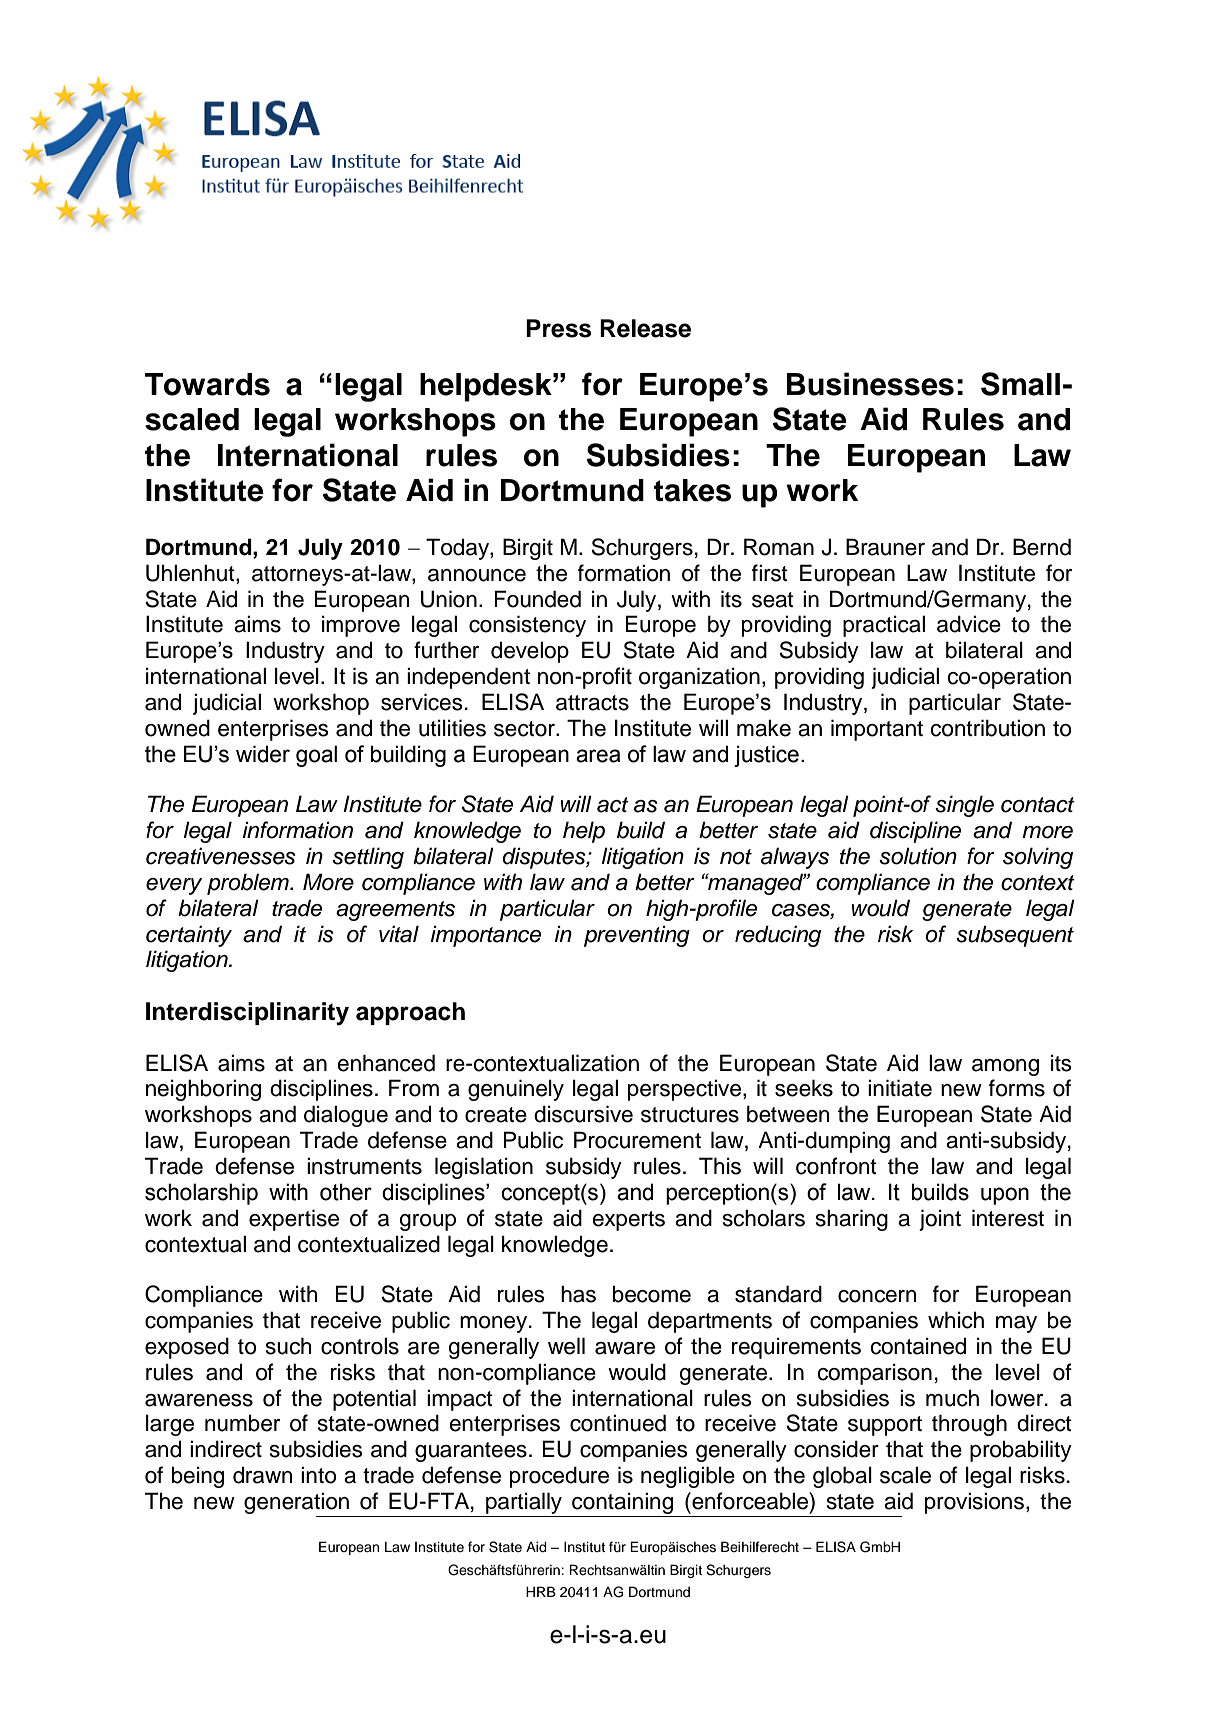 Image resolution: width=1217 pixels, height=1721 pixels. Describe the element at coordinates (1005, 1196) in the image. I see `upon` at that location.
